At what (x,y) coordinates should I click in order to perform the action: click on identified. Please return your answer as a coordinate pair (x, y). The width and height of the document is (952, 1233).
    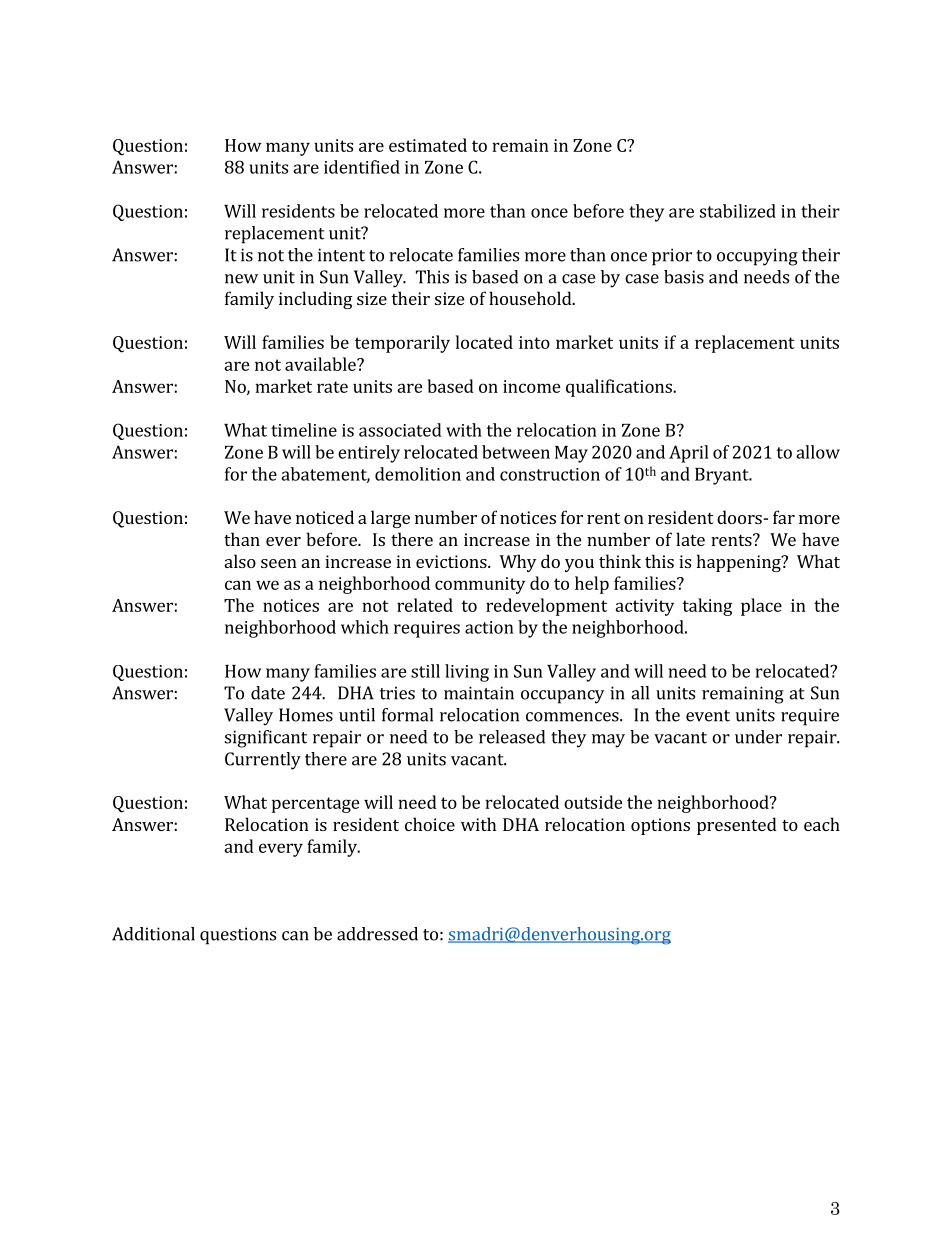
    Looking at the image, I should click on (362, 167).
